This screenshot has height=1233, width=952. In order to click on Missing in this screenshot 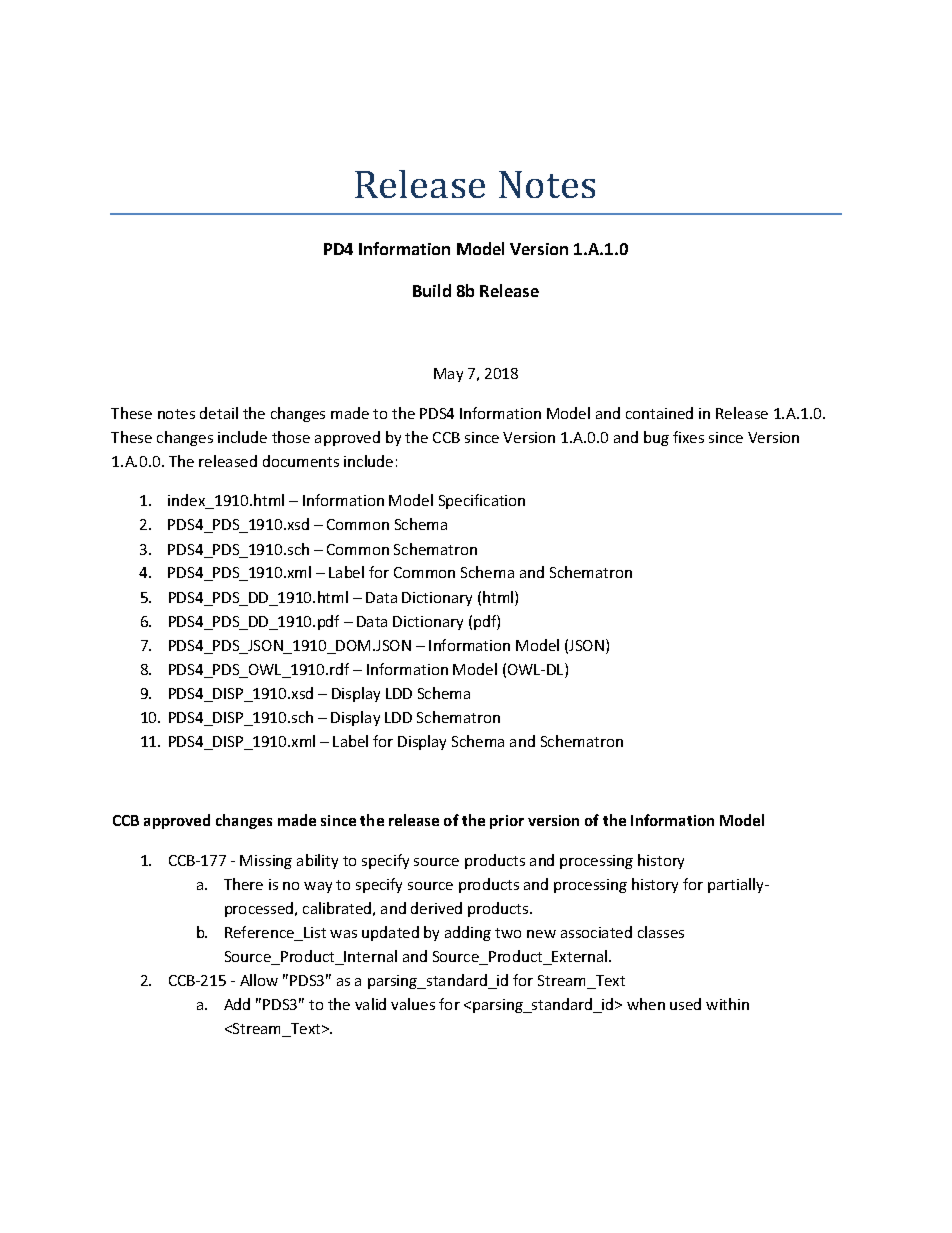, I will do `click(266, 862)`.
